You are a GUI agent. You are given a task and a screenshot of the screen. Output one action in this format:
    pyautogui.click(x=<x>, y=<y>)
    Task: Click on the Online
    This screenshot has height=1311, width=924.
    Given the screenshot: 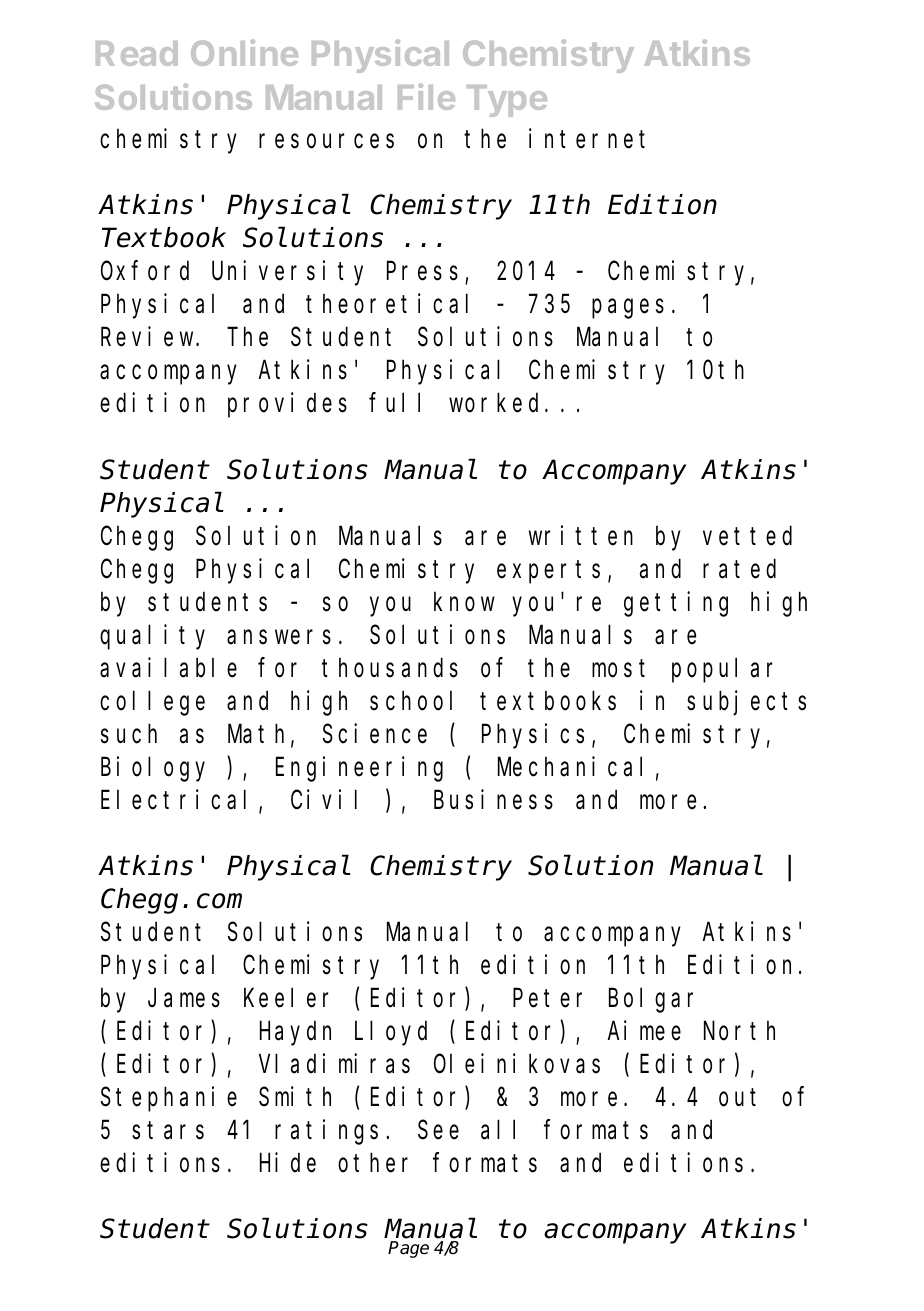 What is the action you would take?
    pyautogui.click(x=244, y=52)
